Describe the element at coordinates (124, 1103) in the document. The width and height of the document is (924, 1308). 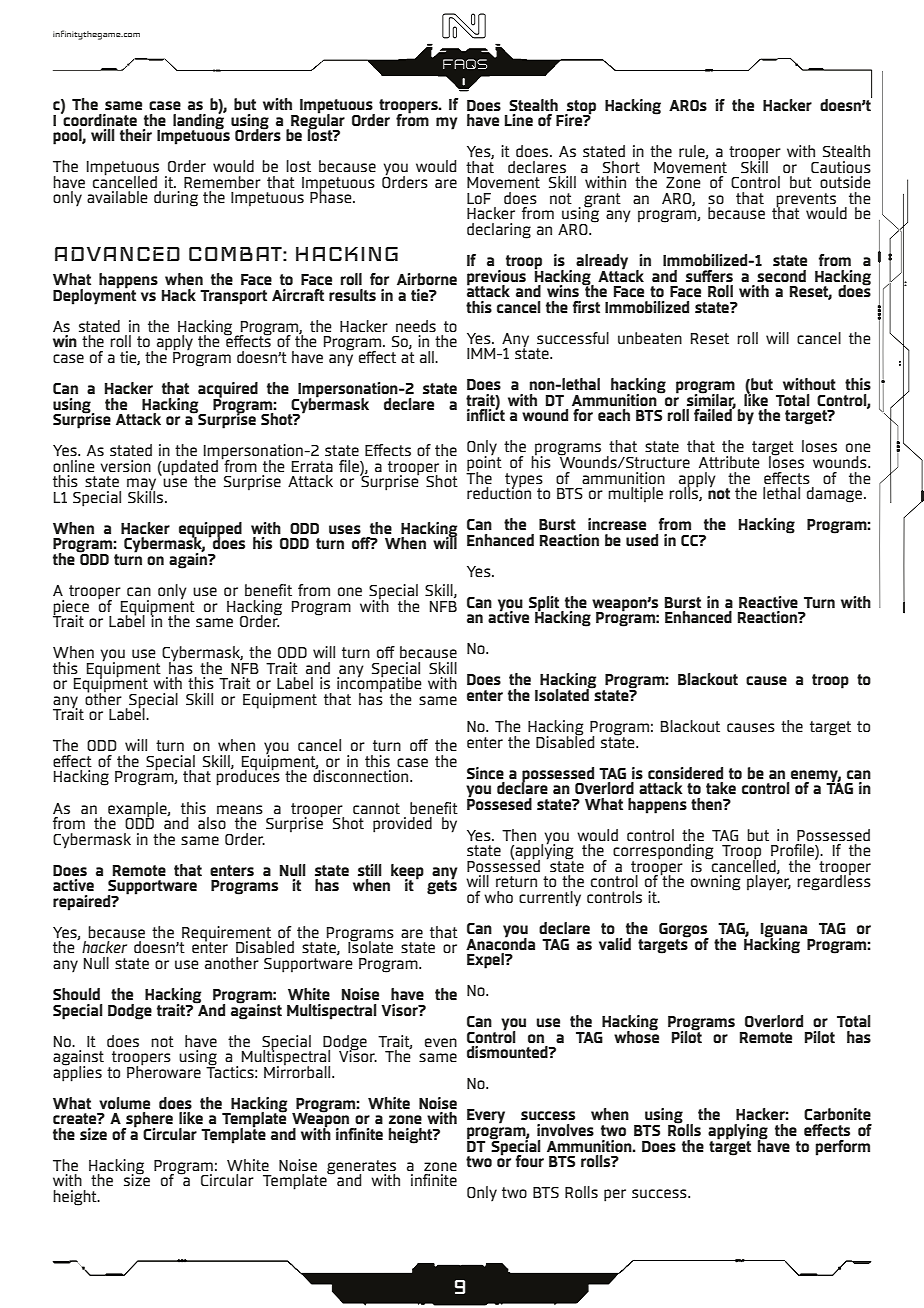
I see `volume` at that location.
